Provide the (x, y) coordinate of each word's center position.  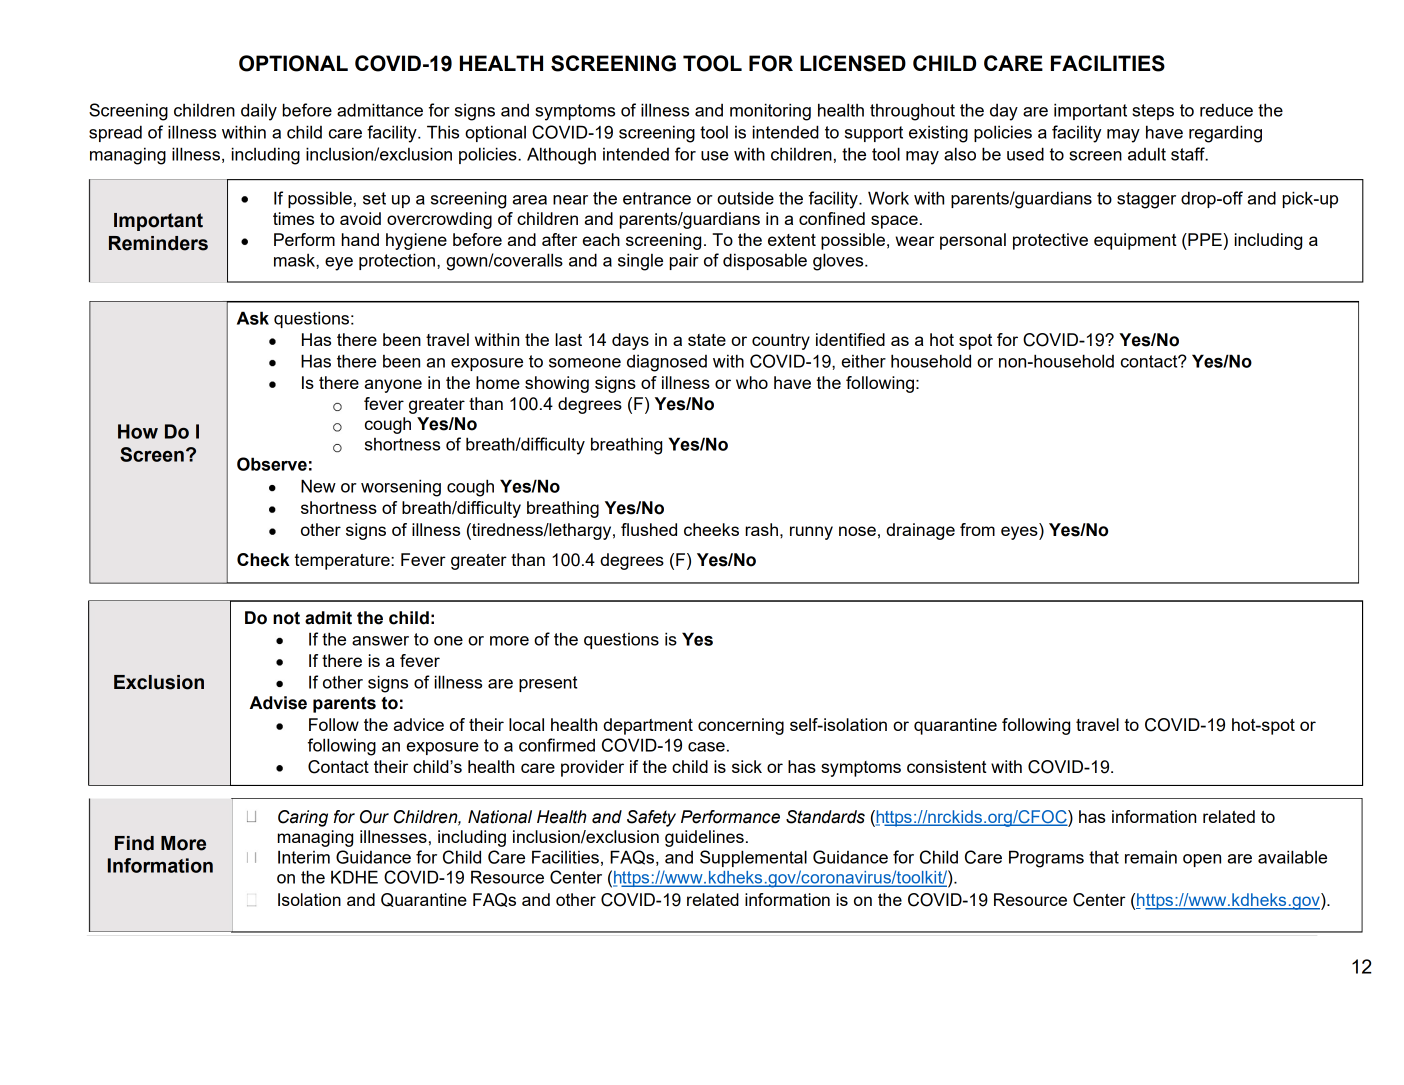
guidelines (704, 838)
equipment (1135, 241)
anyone (393, 386)
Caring (303, 818)
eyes (1020, 533)
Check (263, 560)
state (707, 340)
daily (259, 112)
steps (1153, 112)
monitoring (770, 112)
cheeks (711, 529)
